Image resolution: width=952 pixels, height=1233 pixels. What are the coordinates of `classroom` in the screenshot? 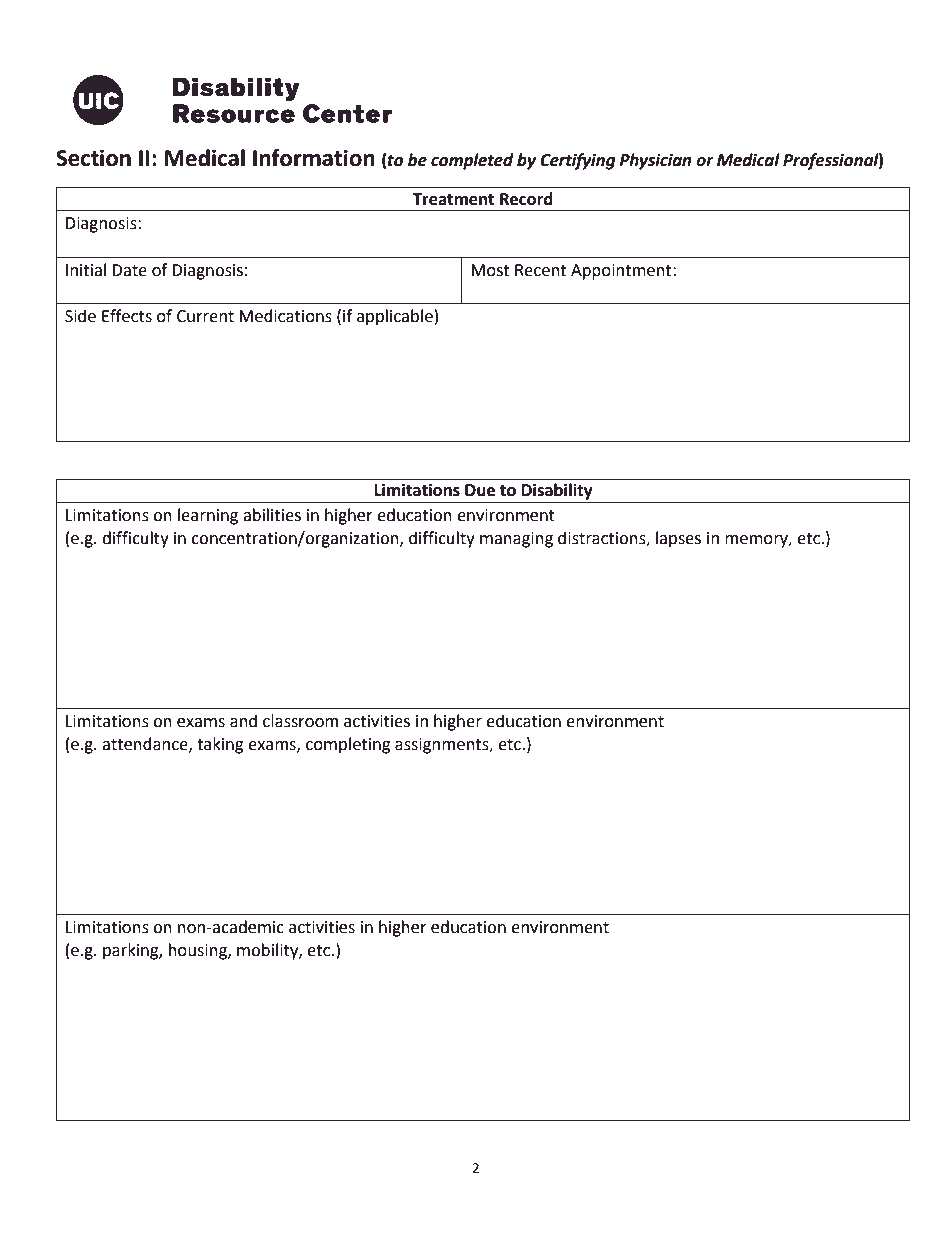 It's located at (300, 721).
